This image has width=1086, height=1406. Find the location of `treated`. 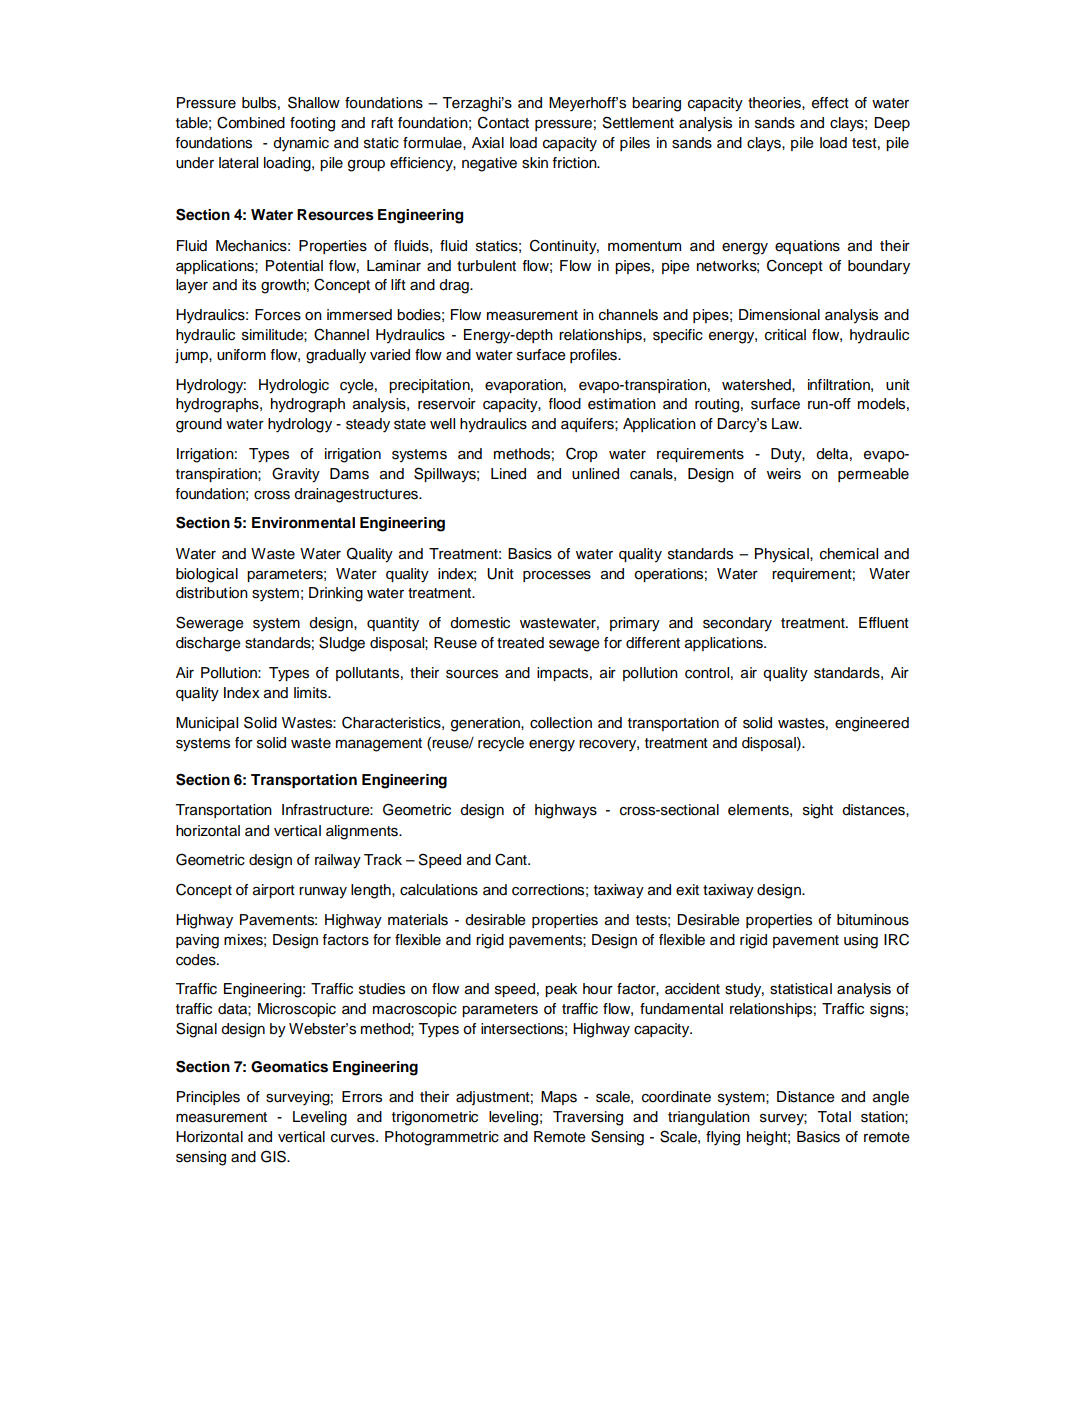

treated is located at coordinates (520, 643).
